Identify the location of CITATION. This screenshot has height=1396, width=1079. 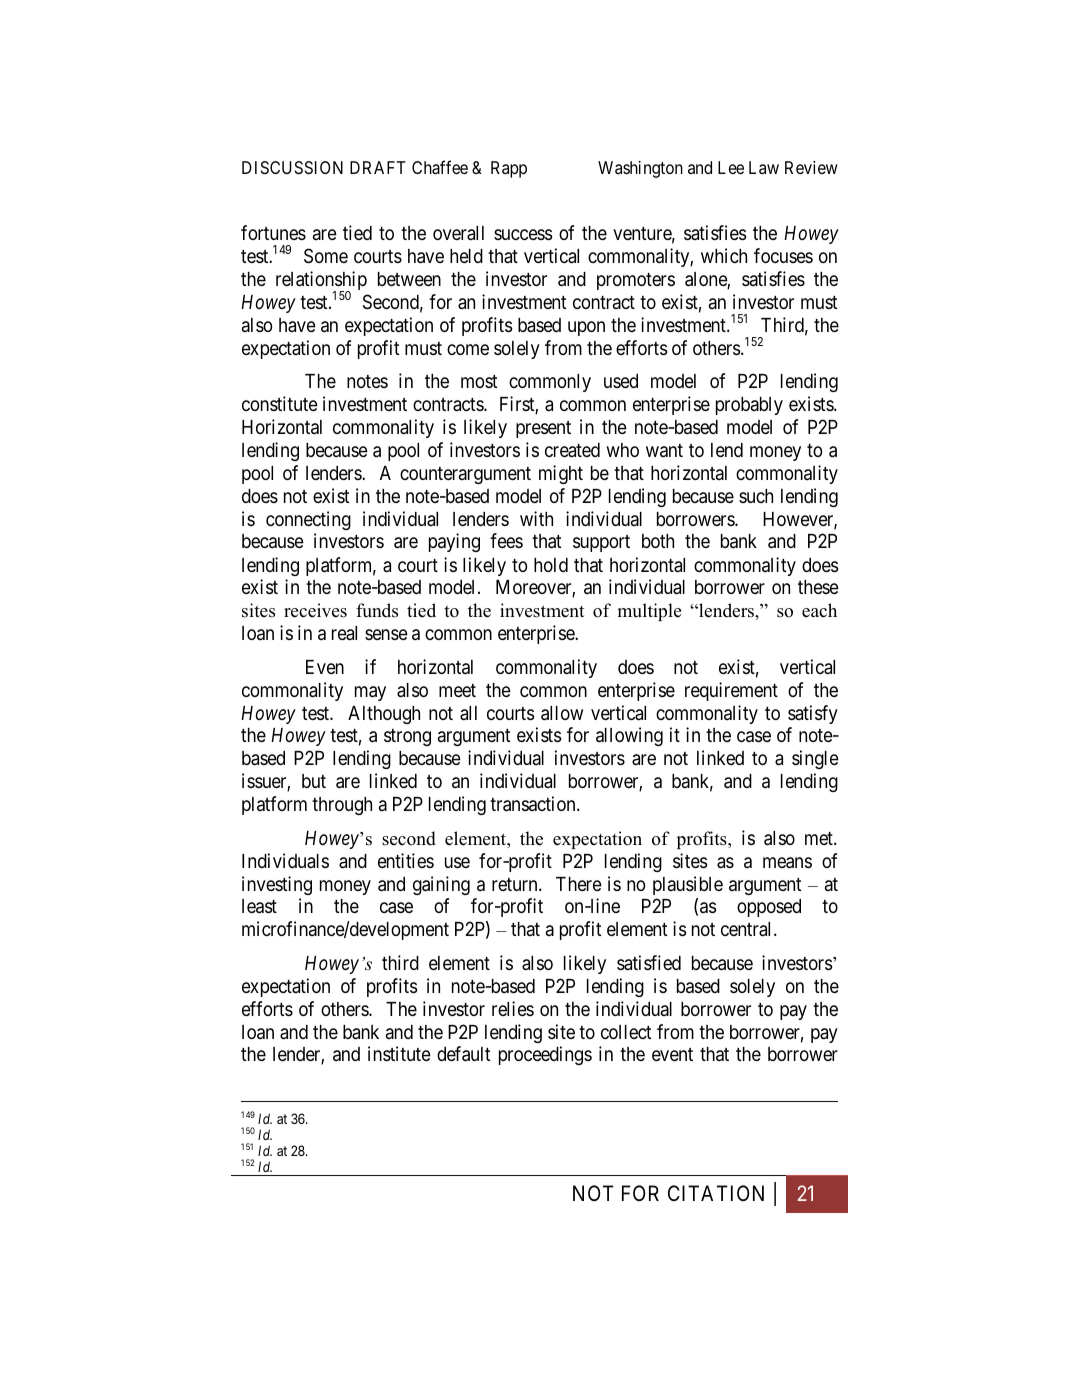
(716, 1193).
